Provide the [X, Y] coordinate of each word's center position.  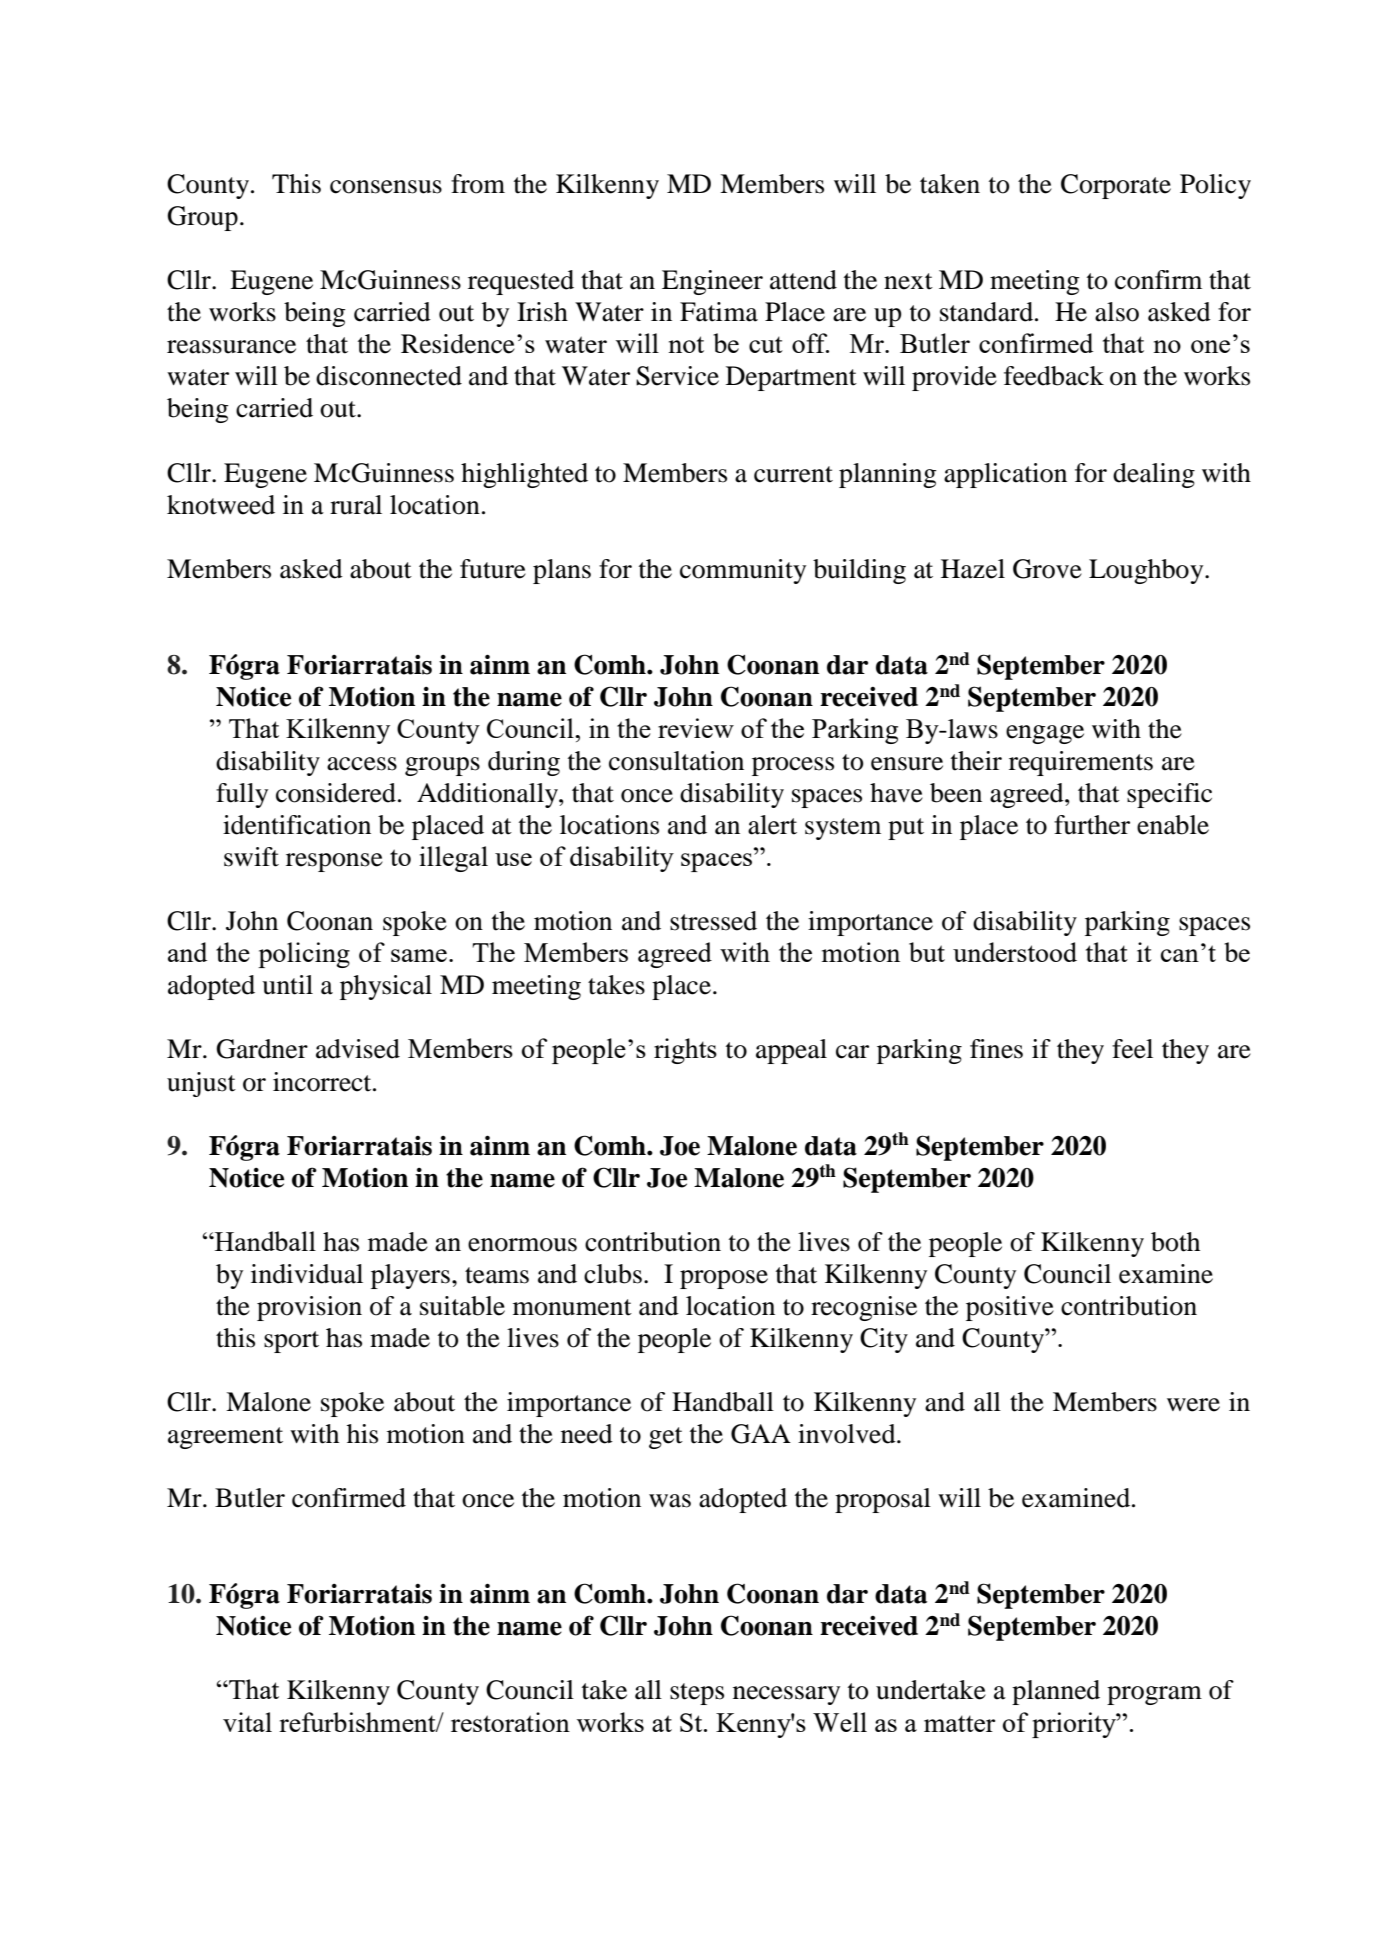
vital [247, 1722]
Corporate [1116, 186]
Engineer [712, 282]
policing [304, 955]
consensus [386, 187]
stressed [713, 921]
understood [1015, 952]
